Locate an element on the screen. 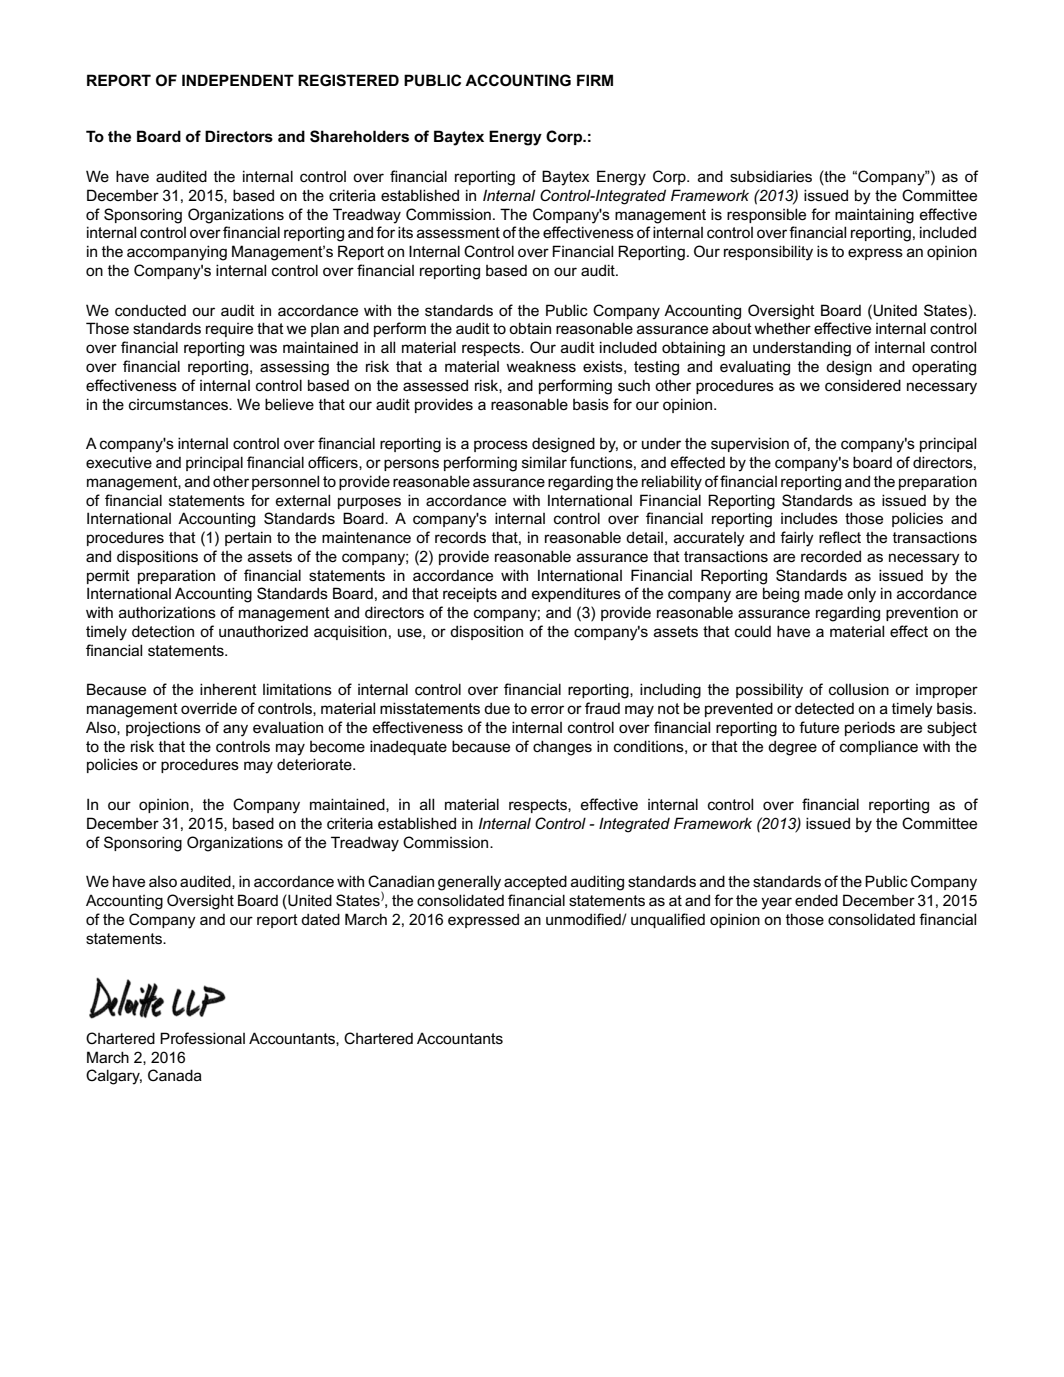 This screenshot has width=1064, height=1377. deteriorate is located at coordinates (315, 764).
